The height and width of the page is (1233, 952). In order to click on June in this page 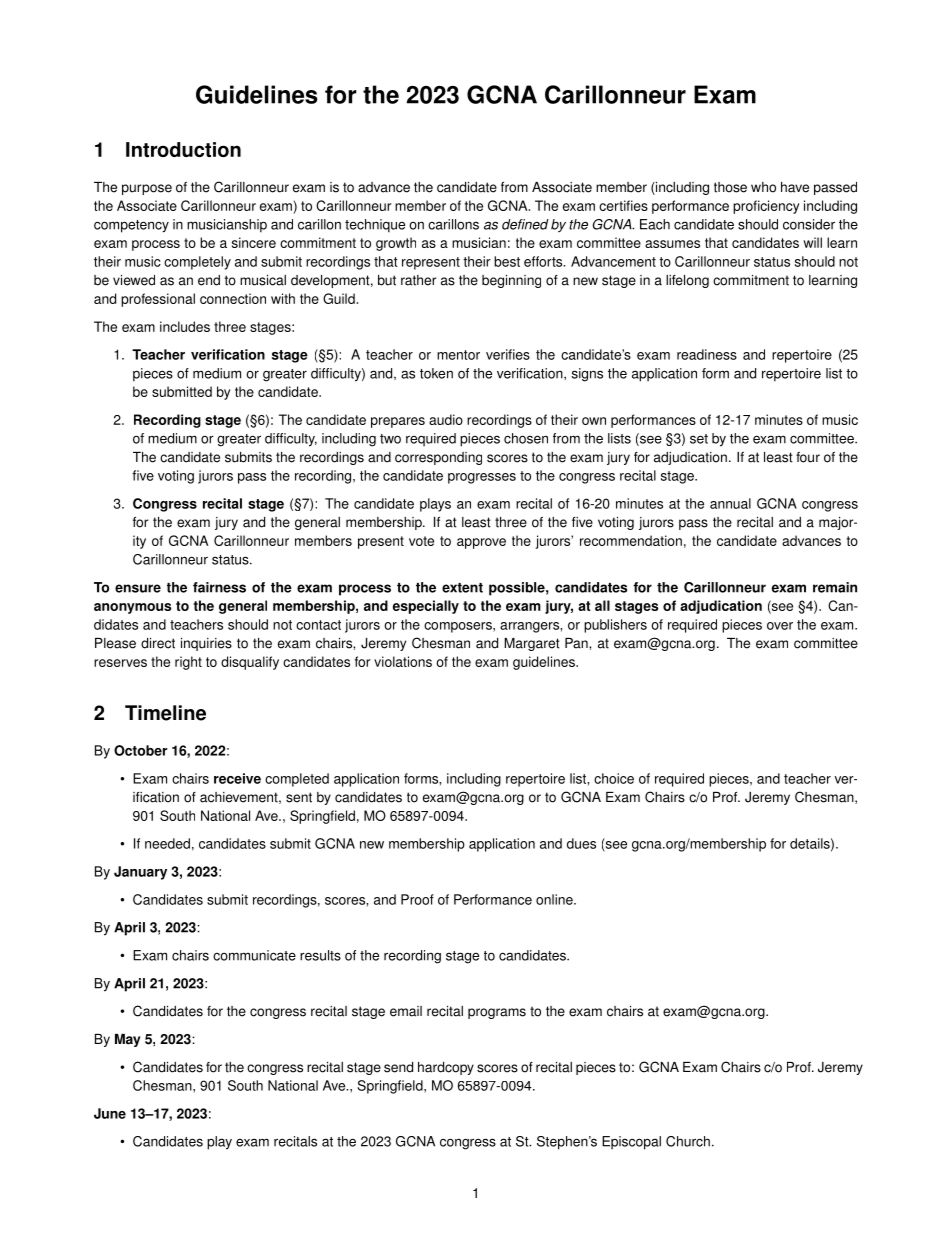, I will do `click(110, 1113)`.
